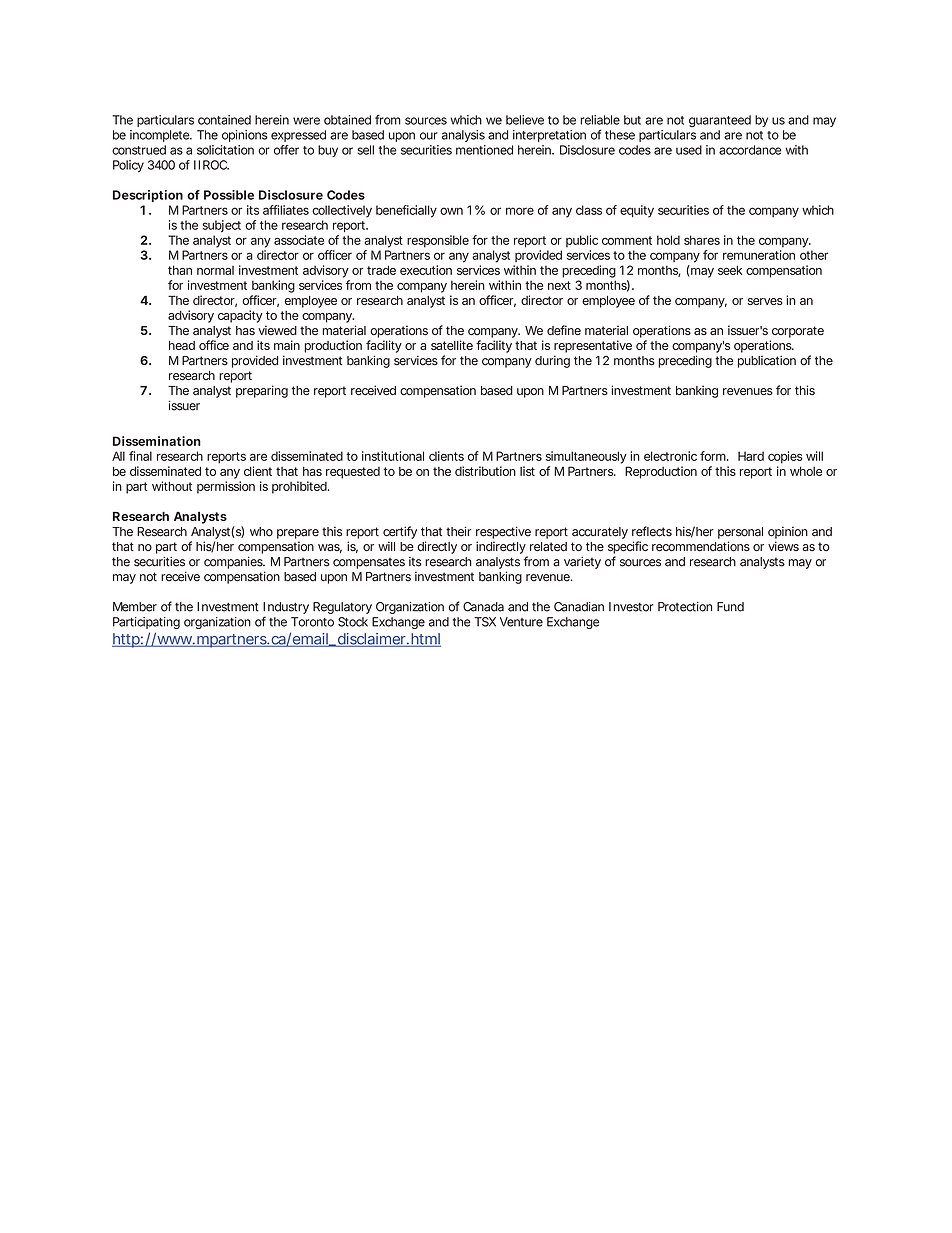  I want to click on execution, so click(426, 270).
